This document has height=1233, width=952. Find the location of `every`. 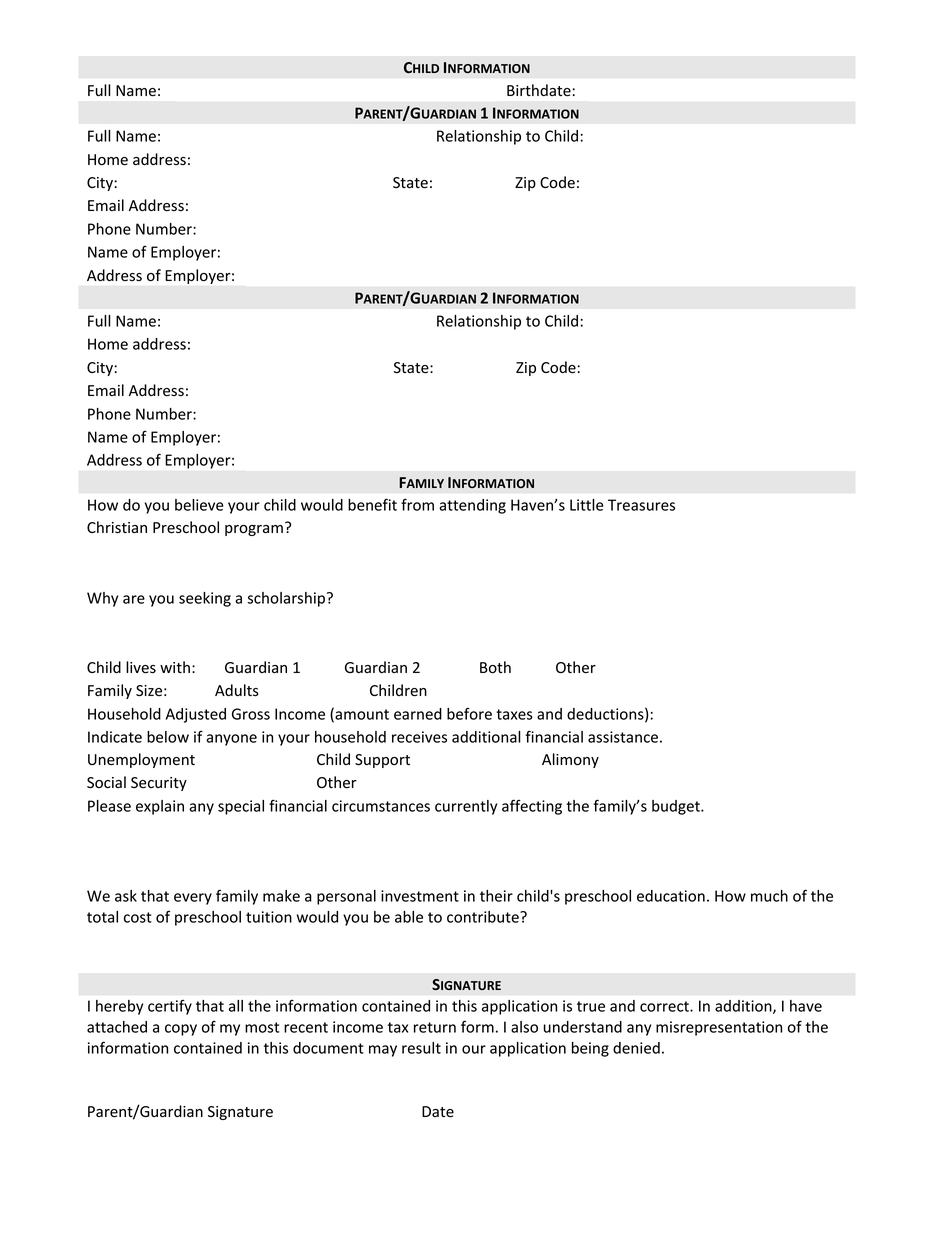

every is located at coordinates (193, 899).
